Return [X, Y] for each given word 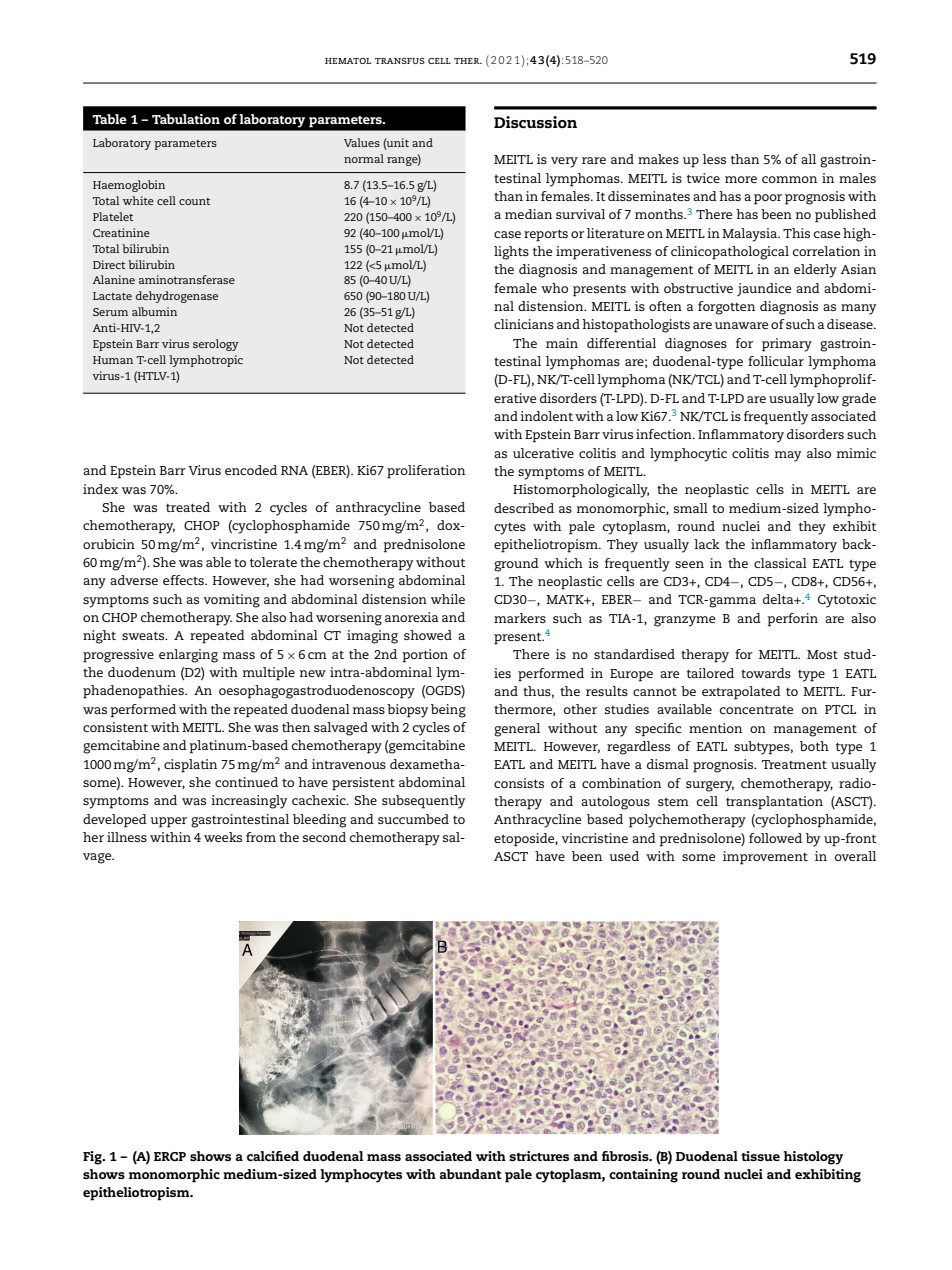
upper [168, 822]
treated [188, 507]
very [564, 162]
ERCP [170, 1156]
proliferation [426, 472]
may [788, 456]
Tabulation [186, 119]
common [789, 179]
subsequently [423, 802]
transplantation [774, 803]
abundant [470, 1174]
